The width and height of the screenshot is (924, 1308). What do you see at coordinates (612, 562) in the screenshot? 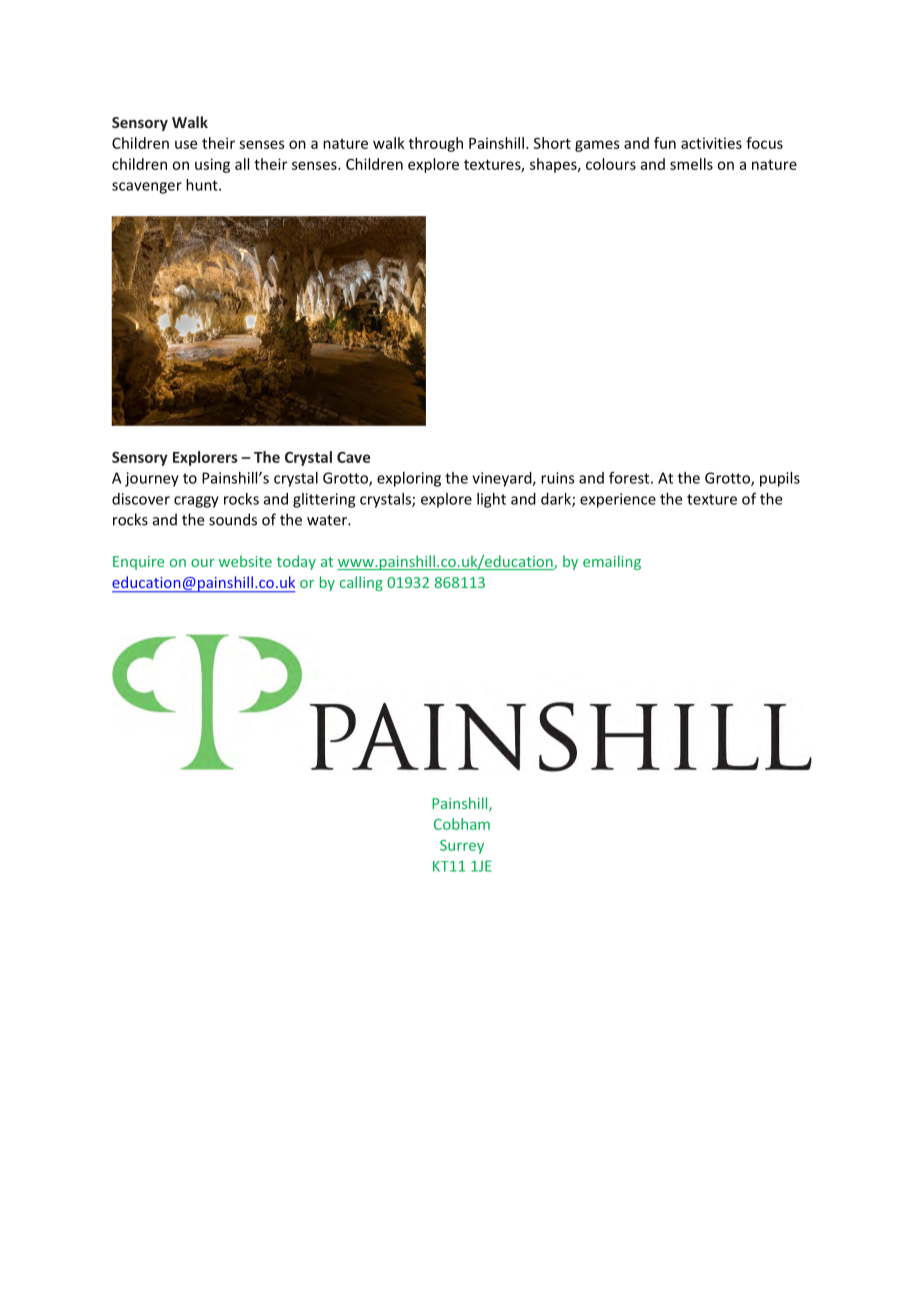
I see `emailing` at bounding box center [612, 562].
